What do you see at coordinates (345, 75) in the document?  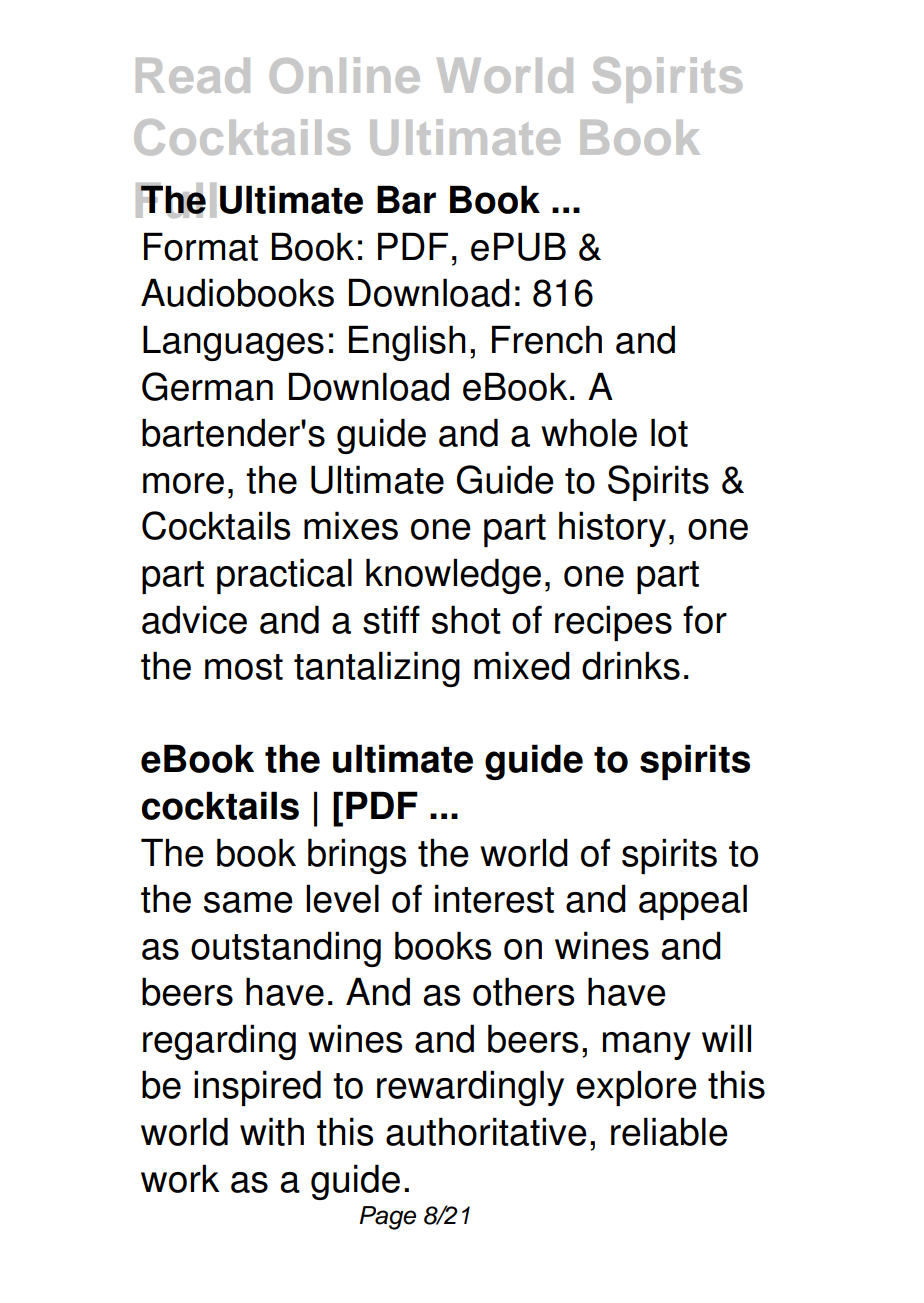 I see `Online` at bounding box center [345, 75].
